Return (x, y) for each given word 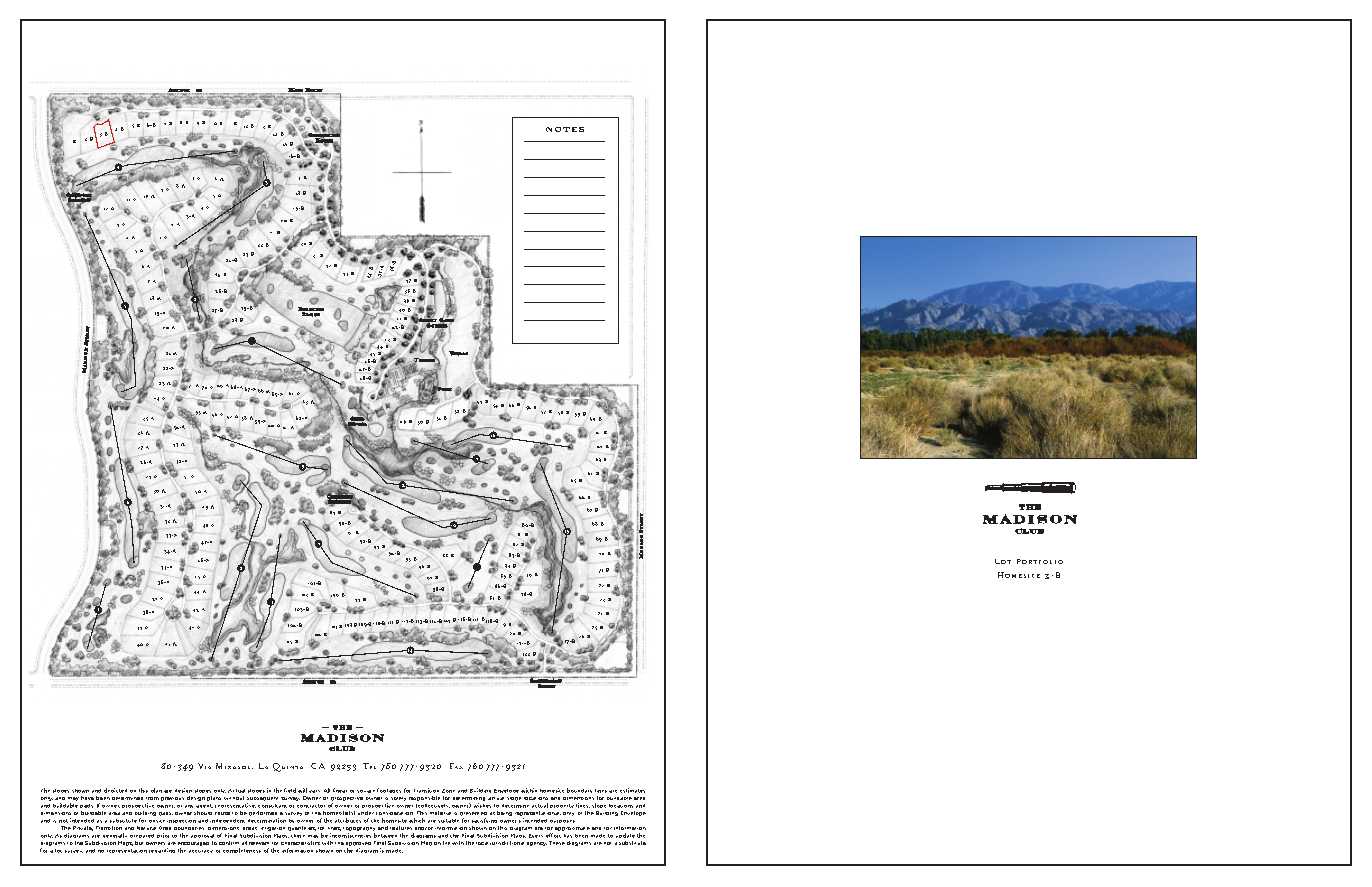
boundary (579, 790)
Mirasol (234, 766)
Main (296, 91)
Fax (456, 766)
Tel (369, 766)
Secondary (546, 681)
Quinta (288, 767)
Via (204, 766)
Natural (146, 828)
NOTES (565, 129)
